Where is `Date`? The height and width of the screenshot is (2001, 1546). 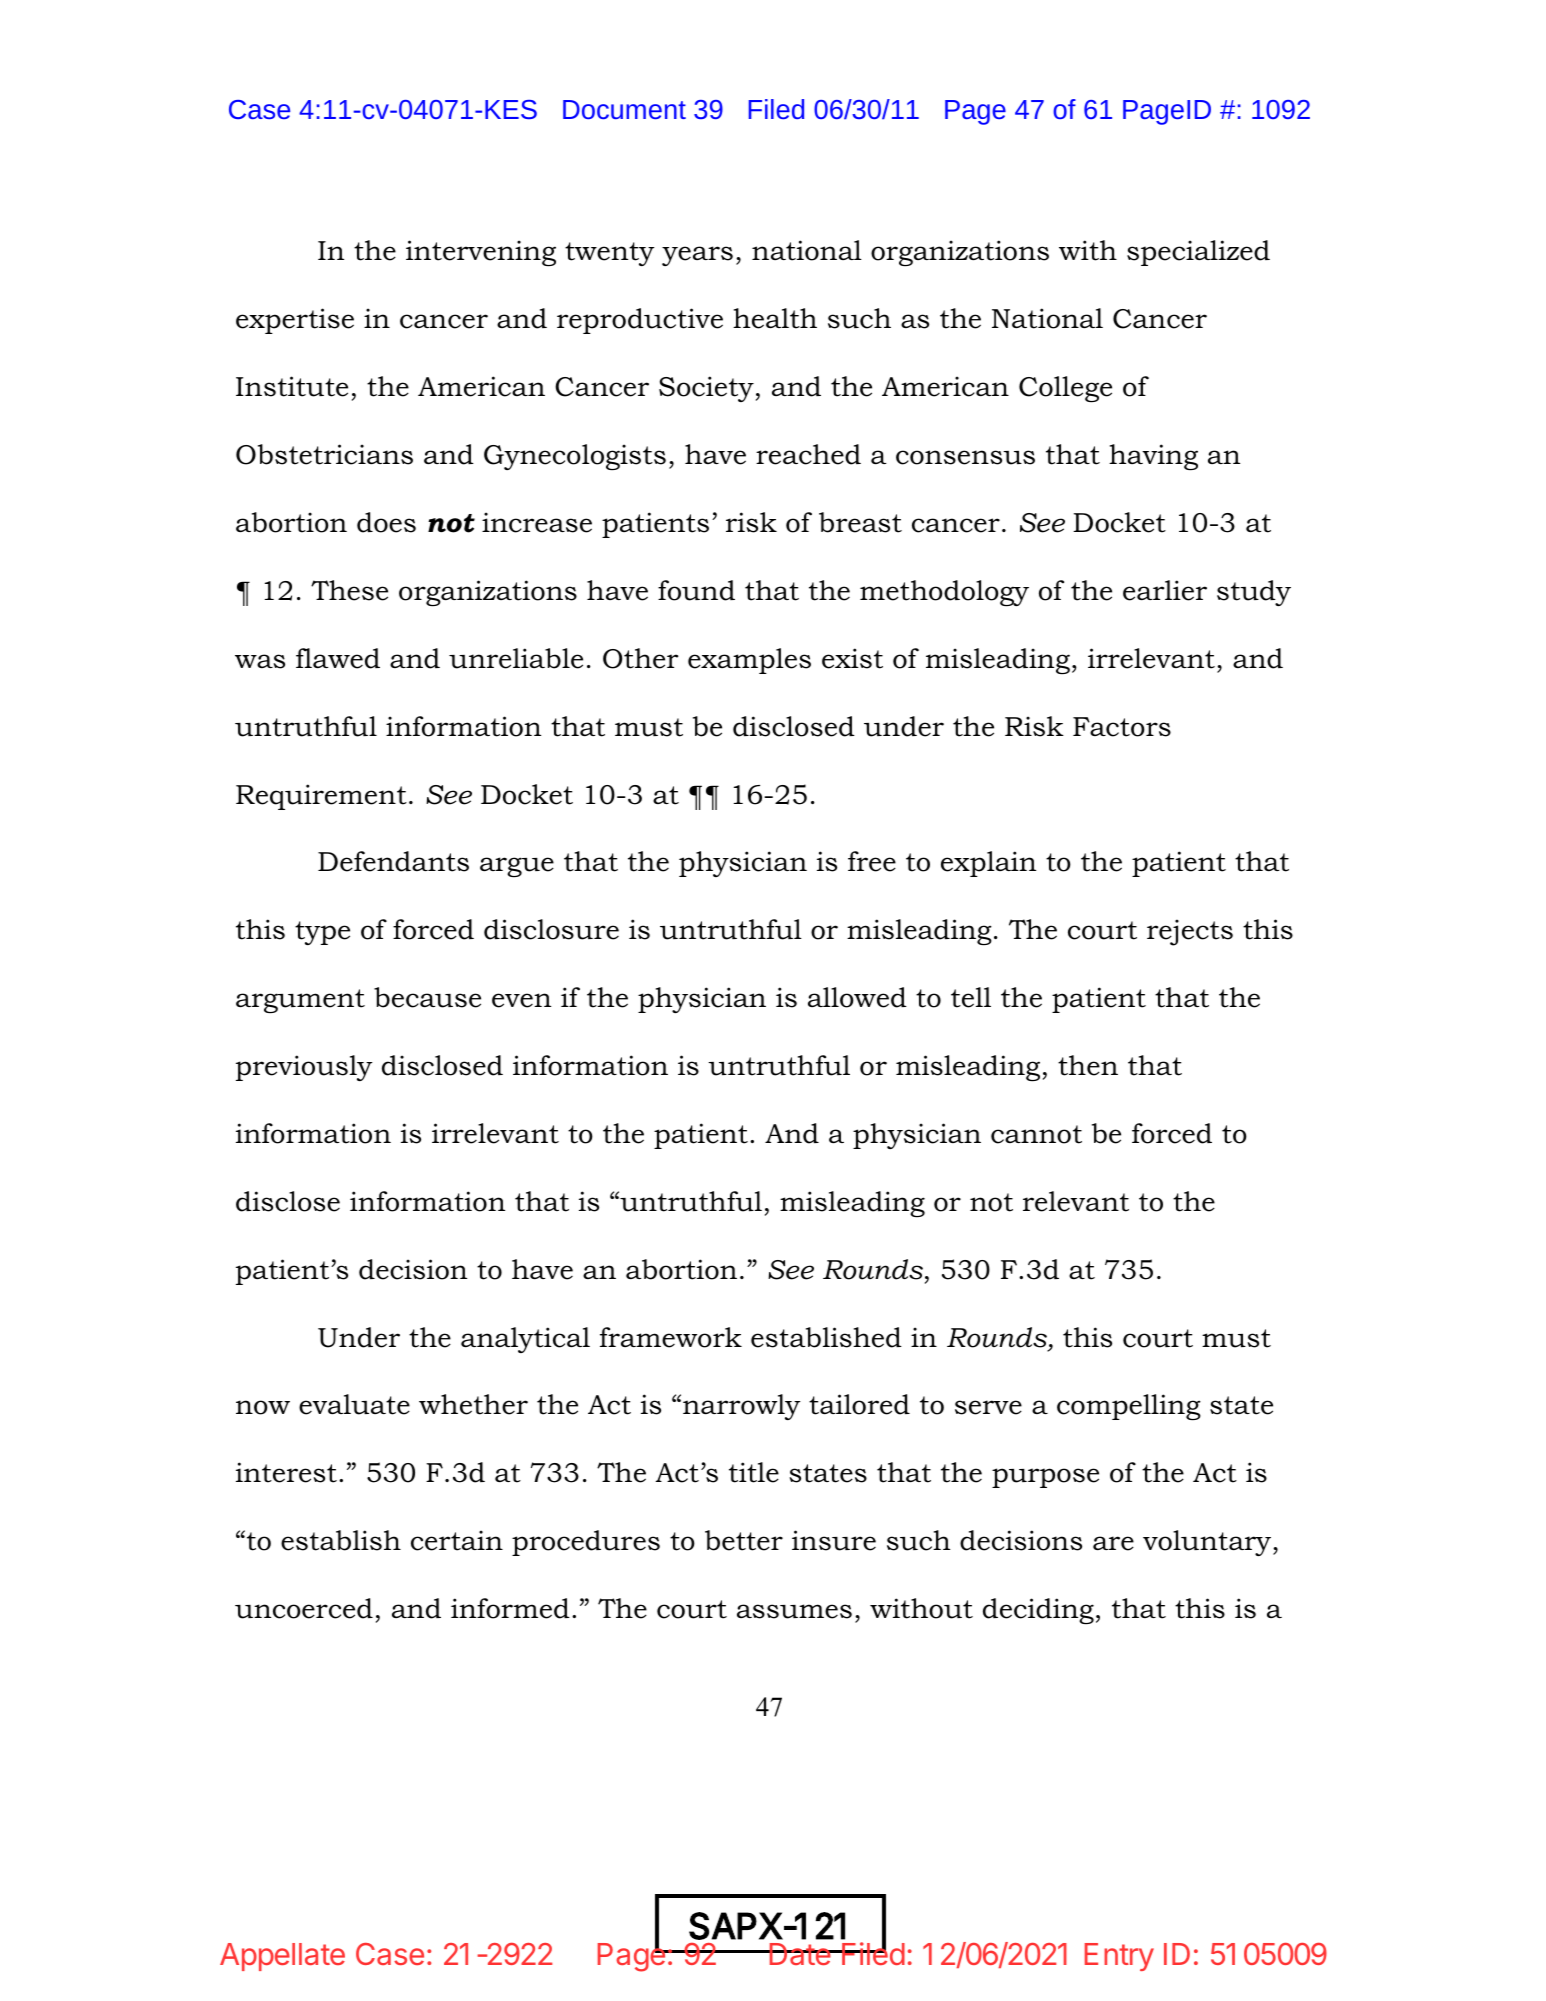 Date is located at coordinates (799, 1954).
